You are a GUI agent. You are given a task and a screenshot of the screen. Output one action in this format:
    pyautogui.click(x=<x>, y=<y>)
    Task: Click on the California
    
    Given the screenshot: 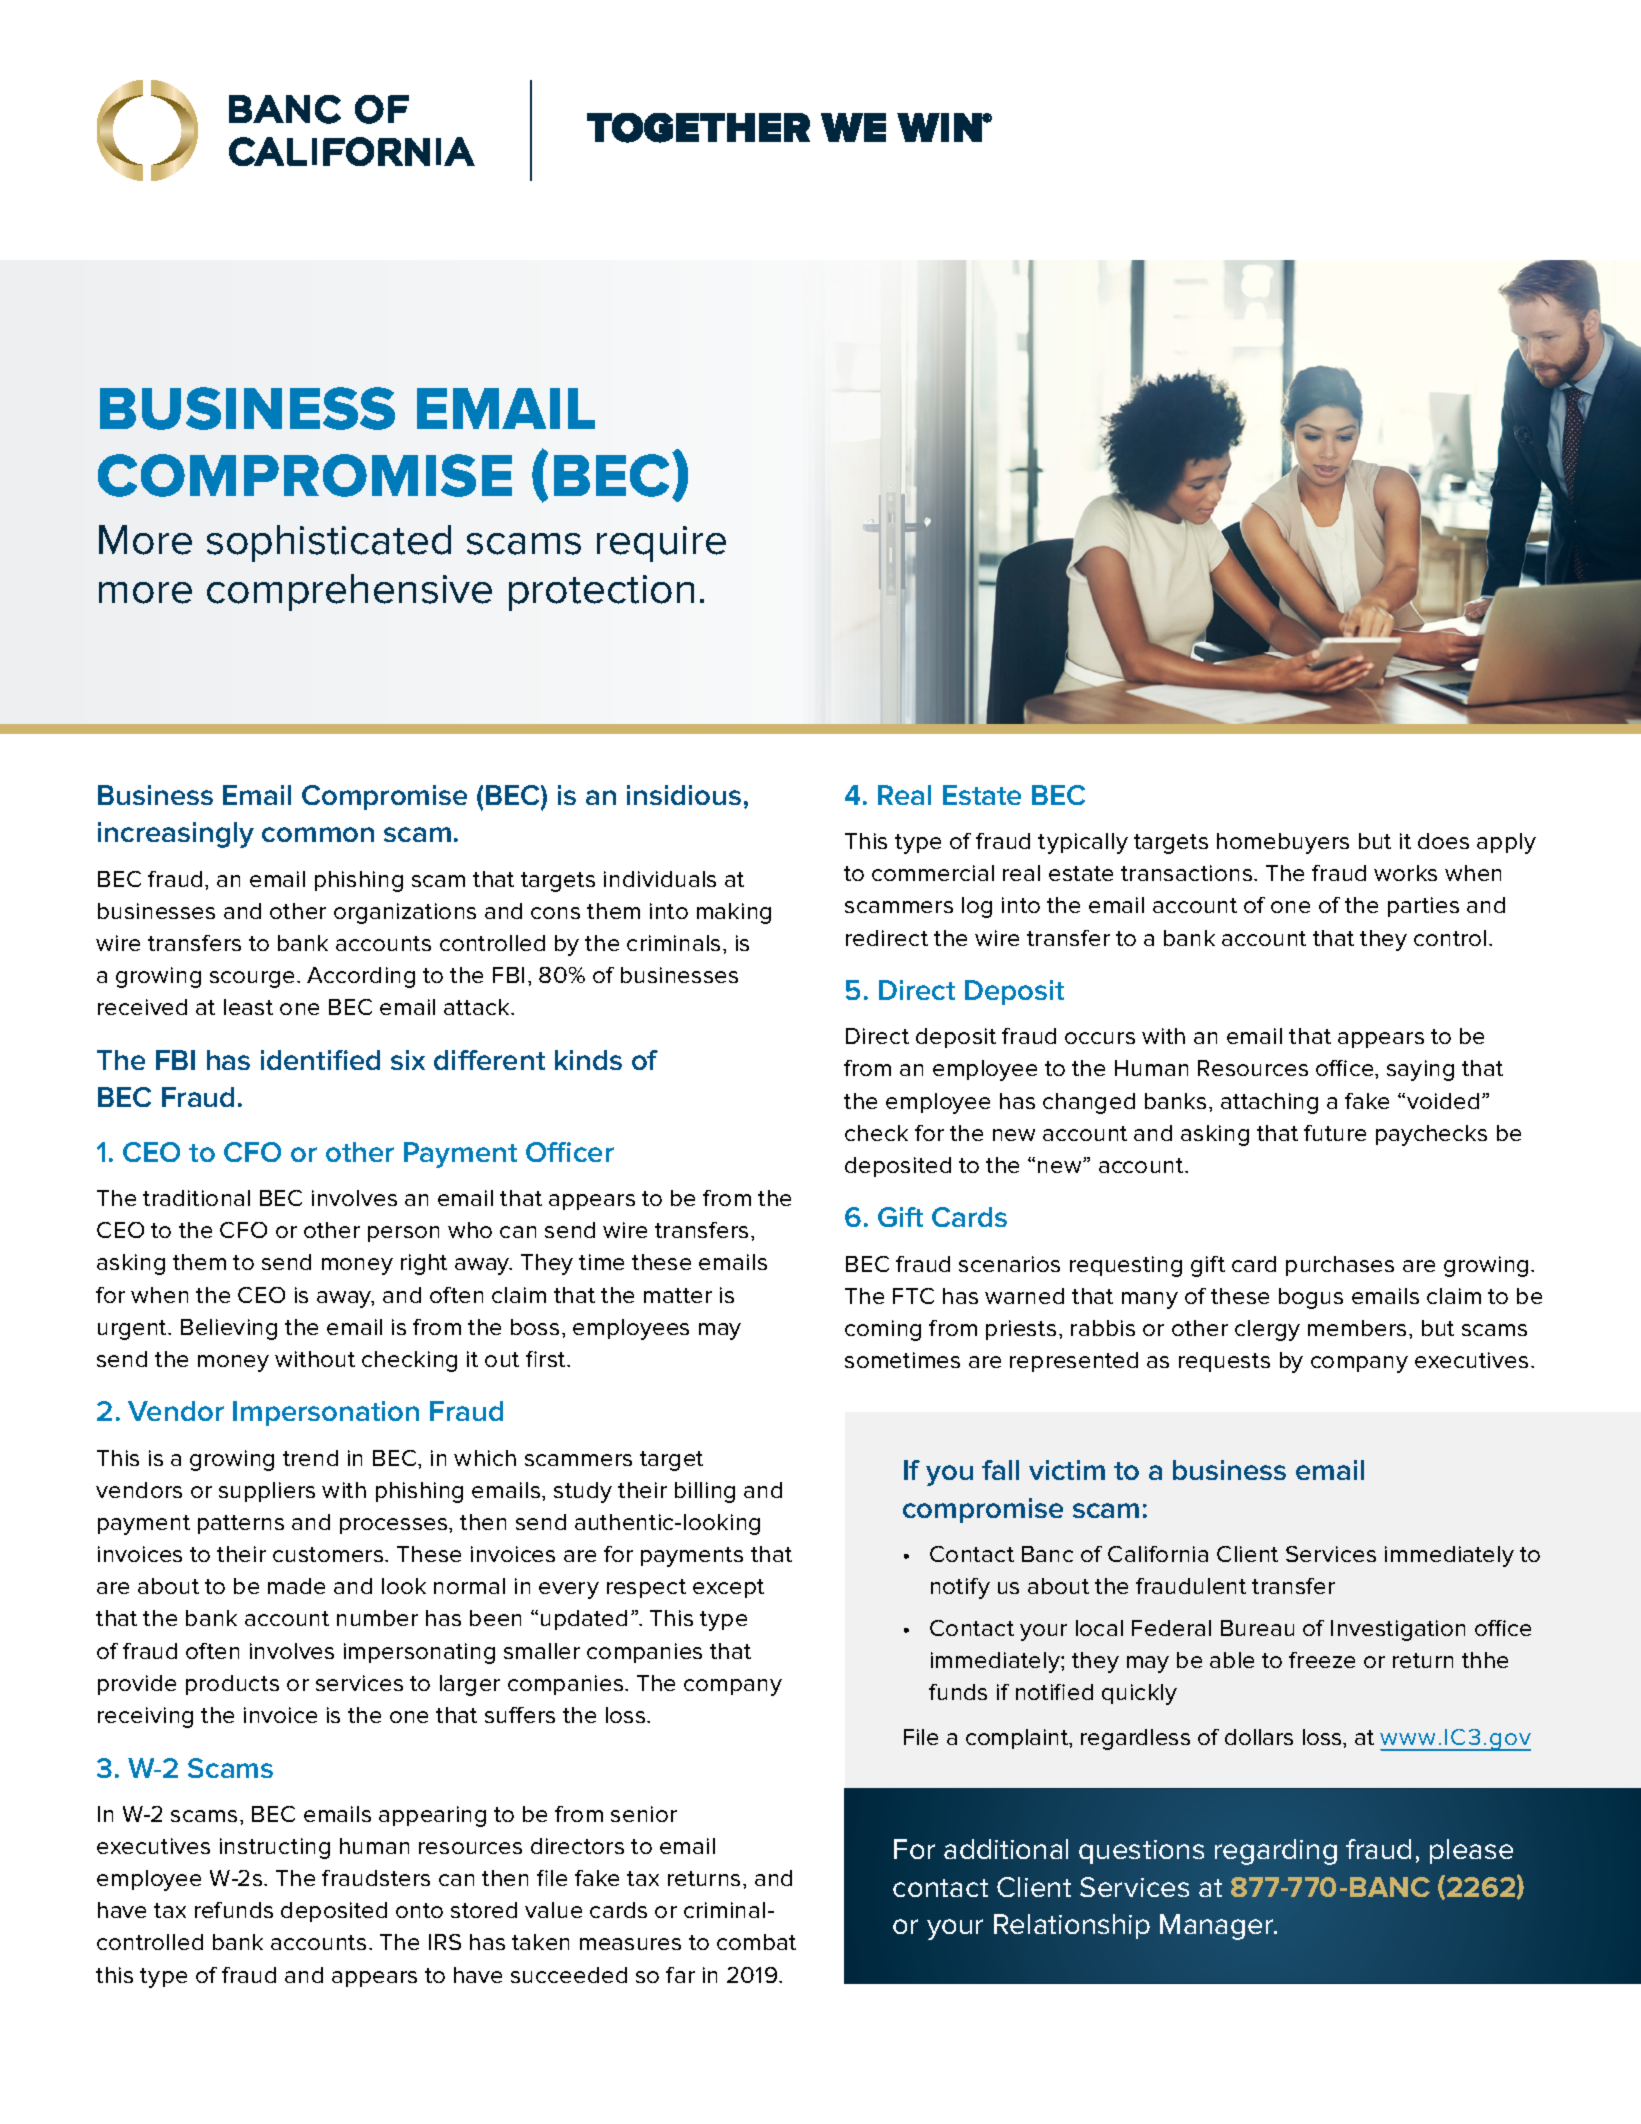 What is the action you would take?
    pyautogui.click(x=1158, y=1554)
